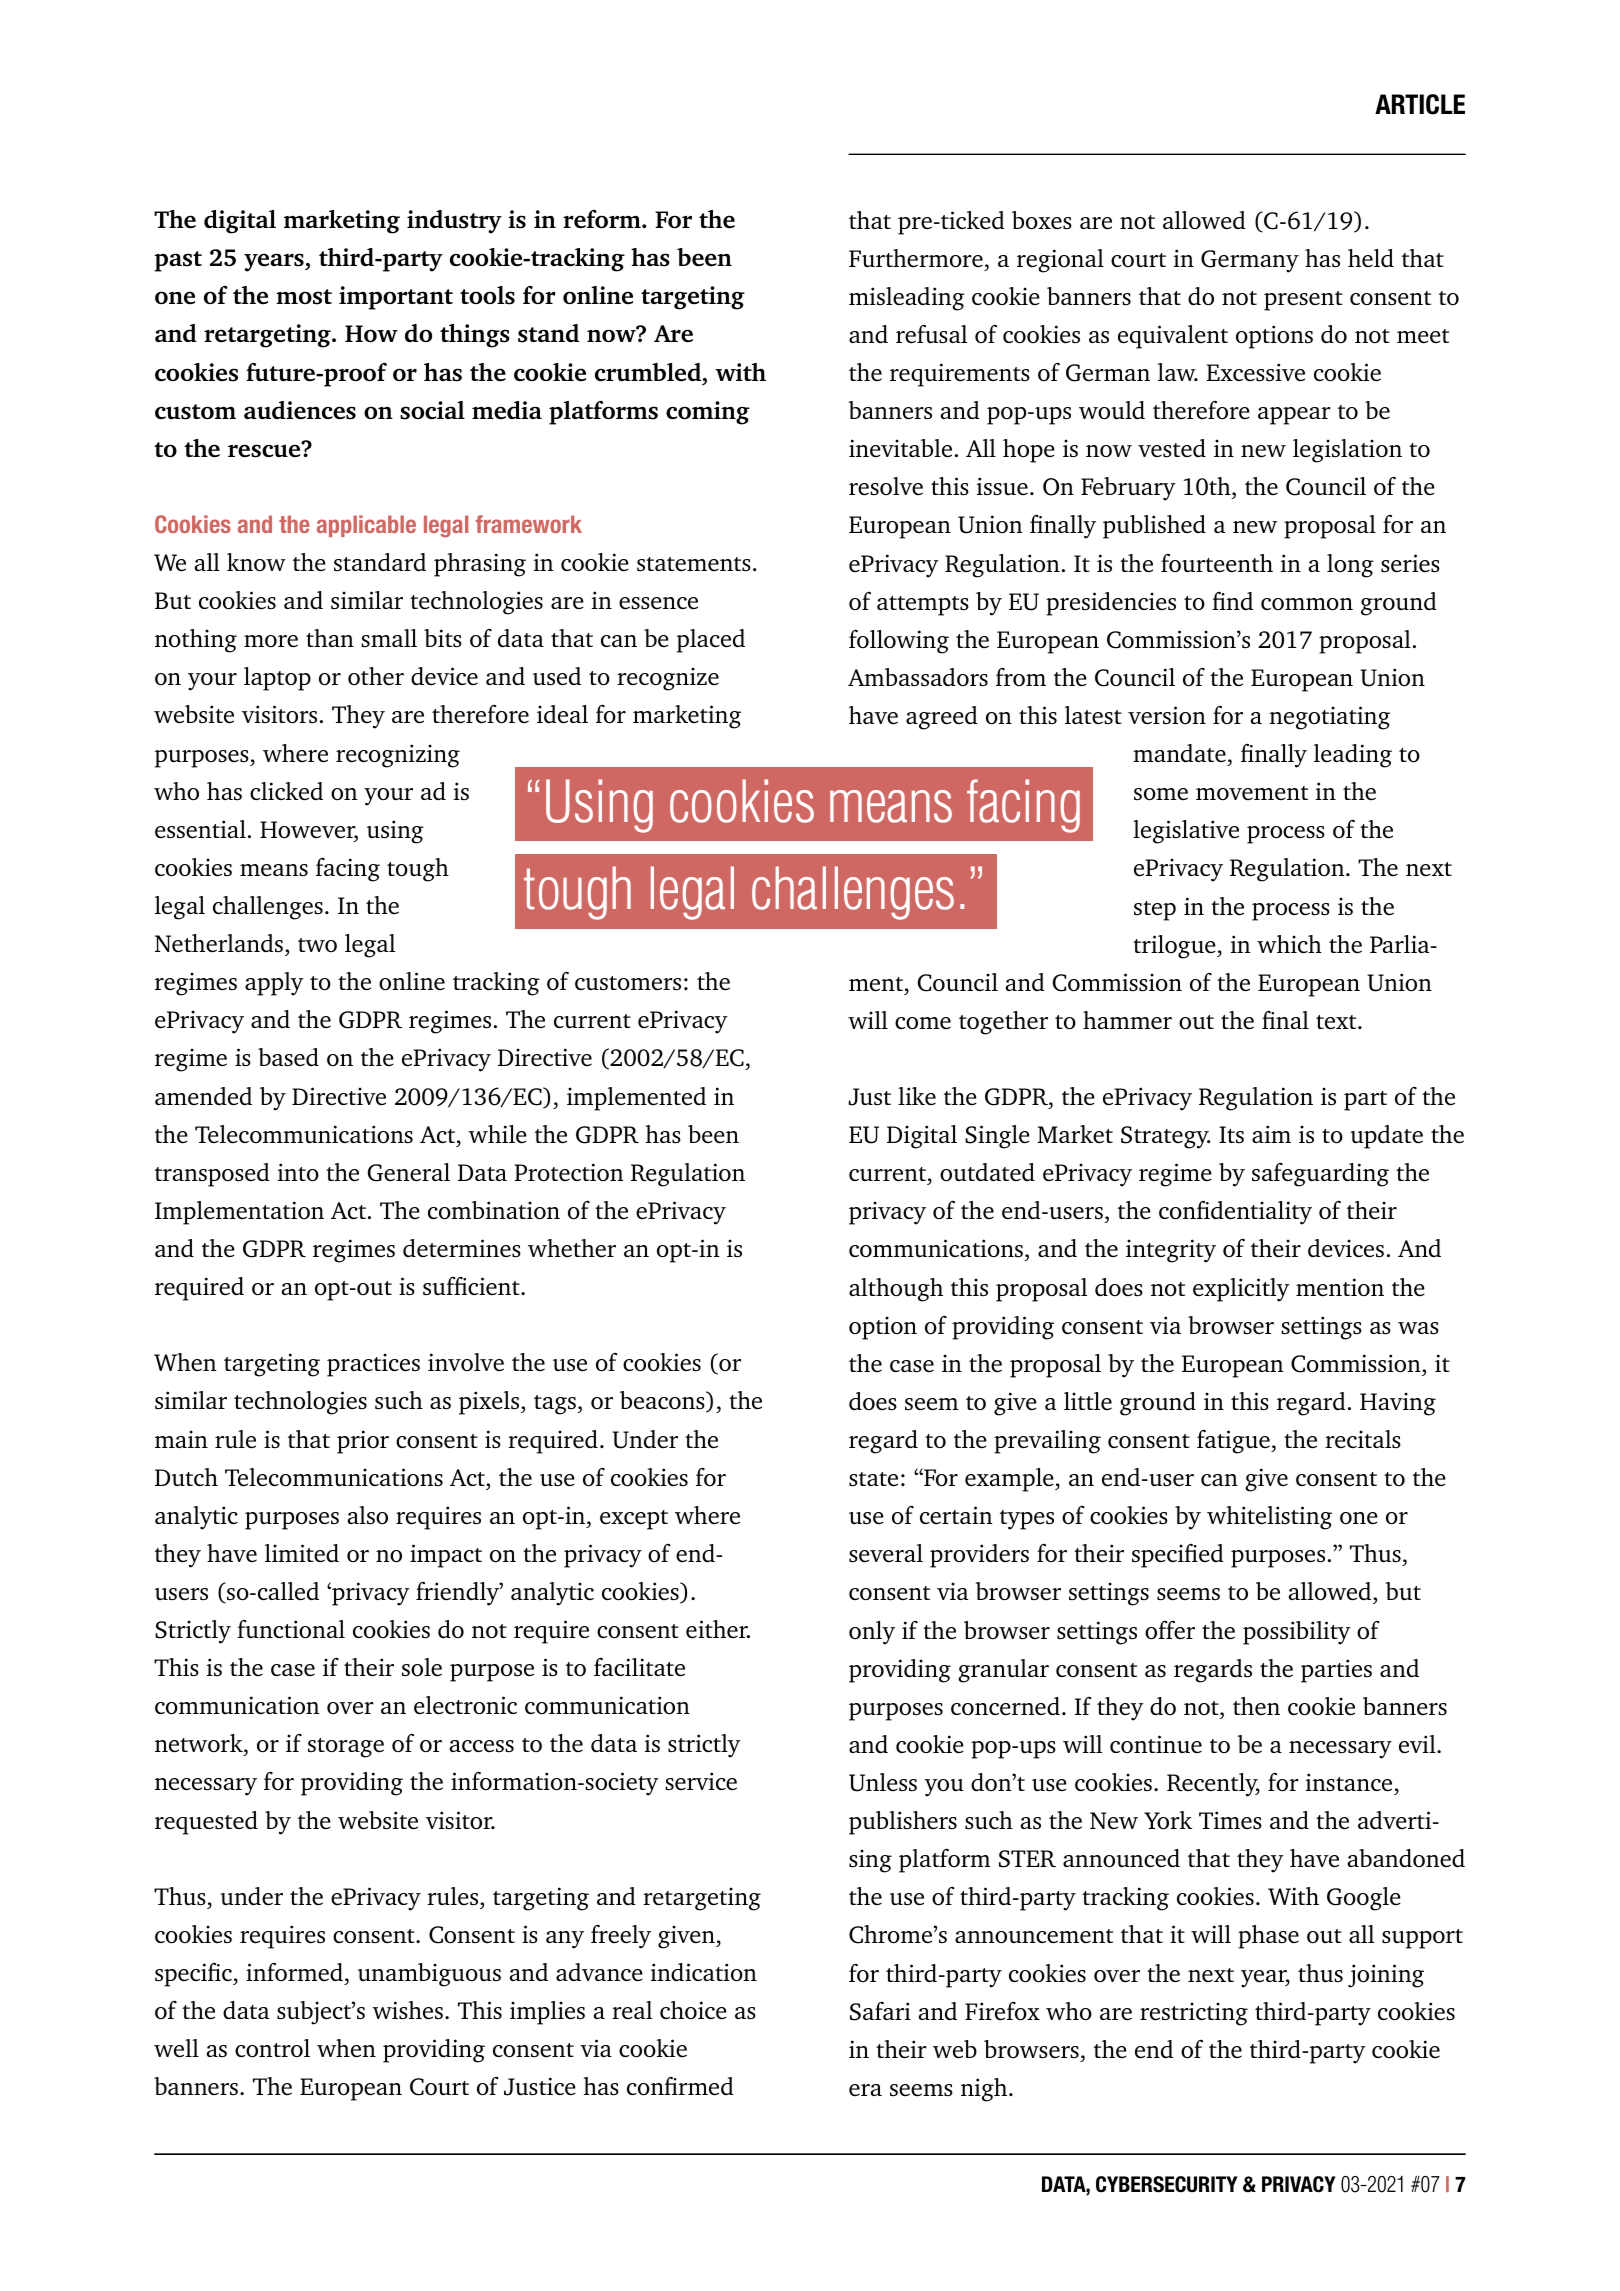 The height and width of the screenshot is (2291, 1620). I want to click on aim, so click(1271, 1134).
